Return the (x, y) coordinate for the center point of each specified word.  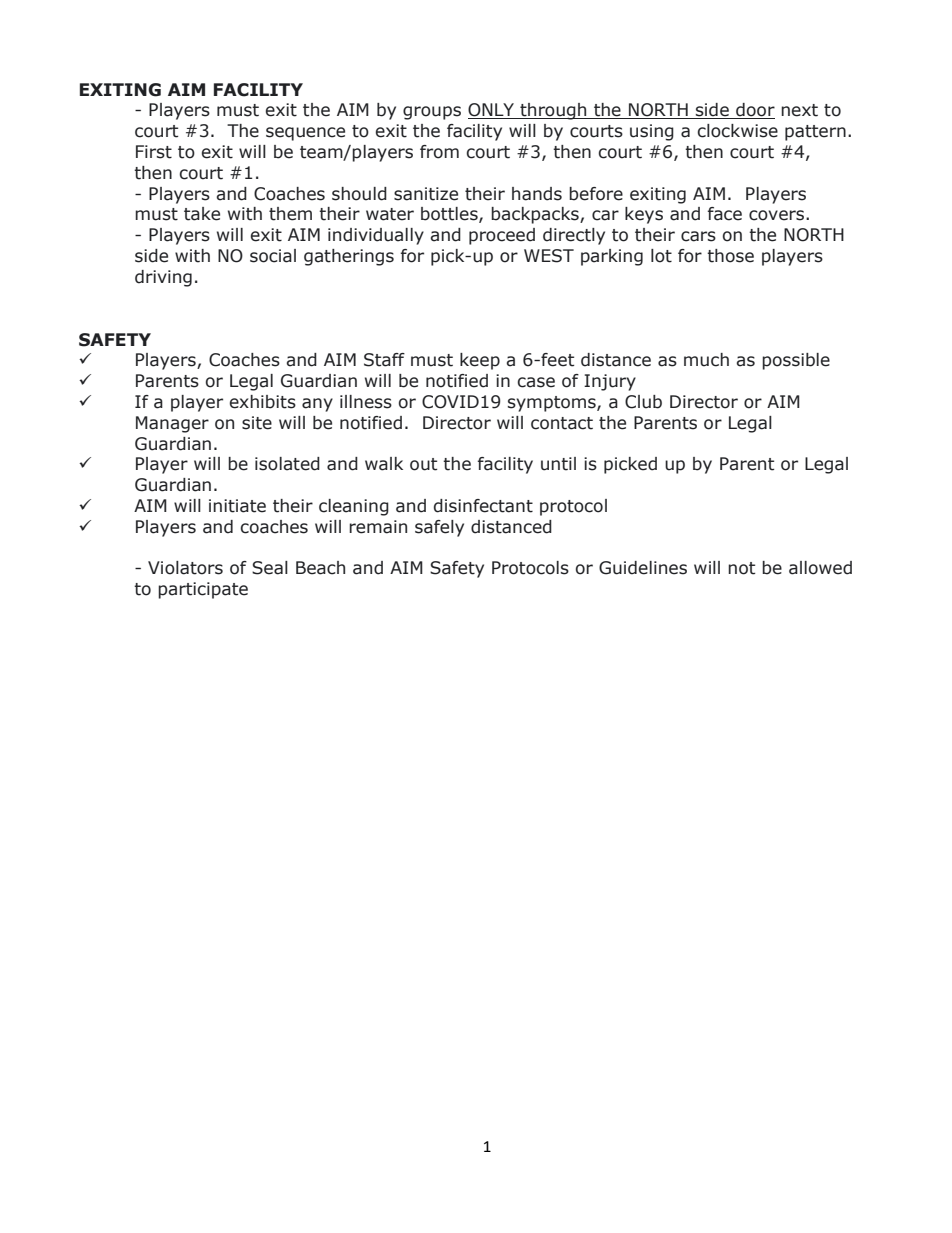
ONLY (492, 111)
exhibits (263, 402)
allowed (820, 568)
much (706, 360)
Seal (270, 568)
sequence (305, 134)
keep (480, 361)
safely (439, 528)
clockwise (737, 131)
